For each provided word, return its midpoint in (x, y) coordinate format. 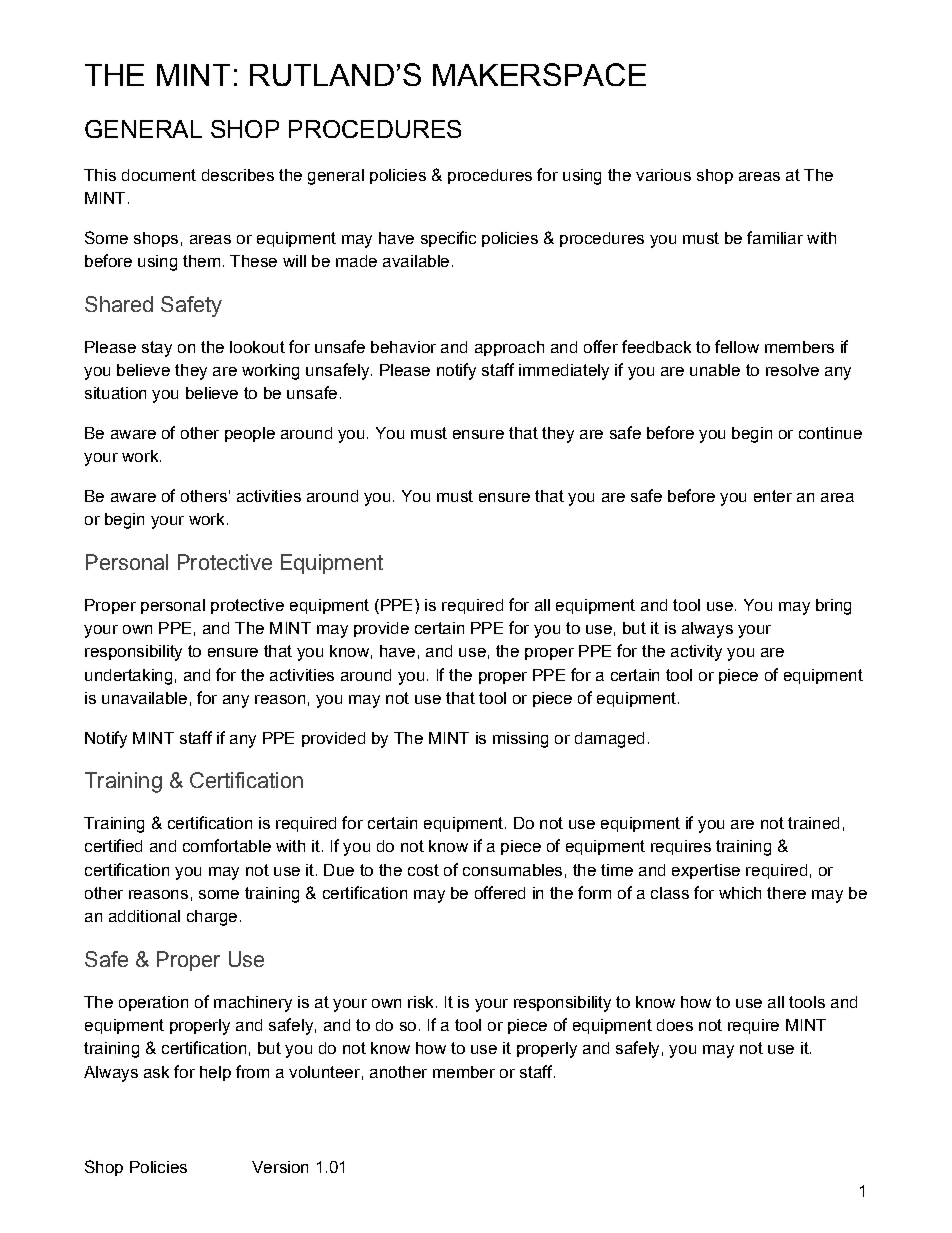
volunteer (324, 1072)
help (215, 1073)
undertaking (128, 677)
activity (696, 653)
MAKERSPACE (539, 74)
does (675, 1025)
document (159, 175)
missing (520, 740)
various (663, 175)
